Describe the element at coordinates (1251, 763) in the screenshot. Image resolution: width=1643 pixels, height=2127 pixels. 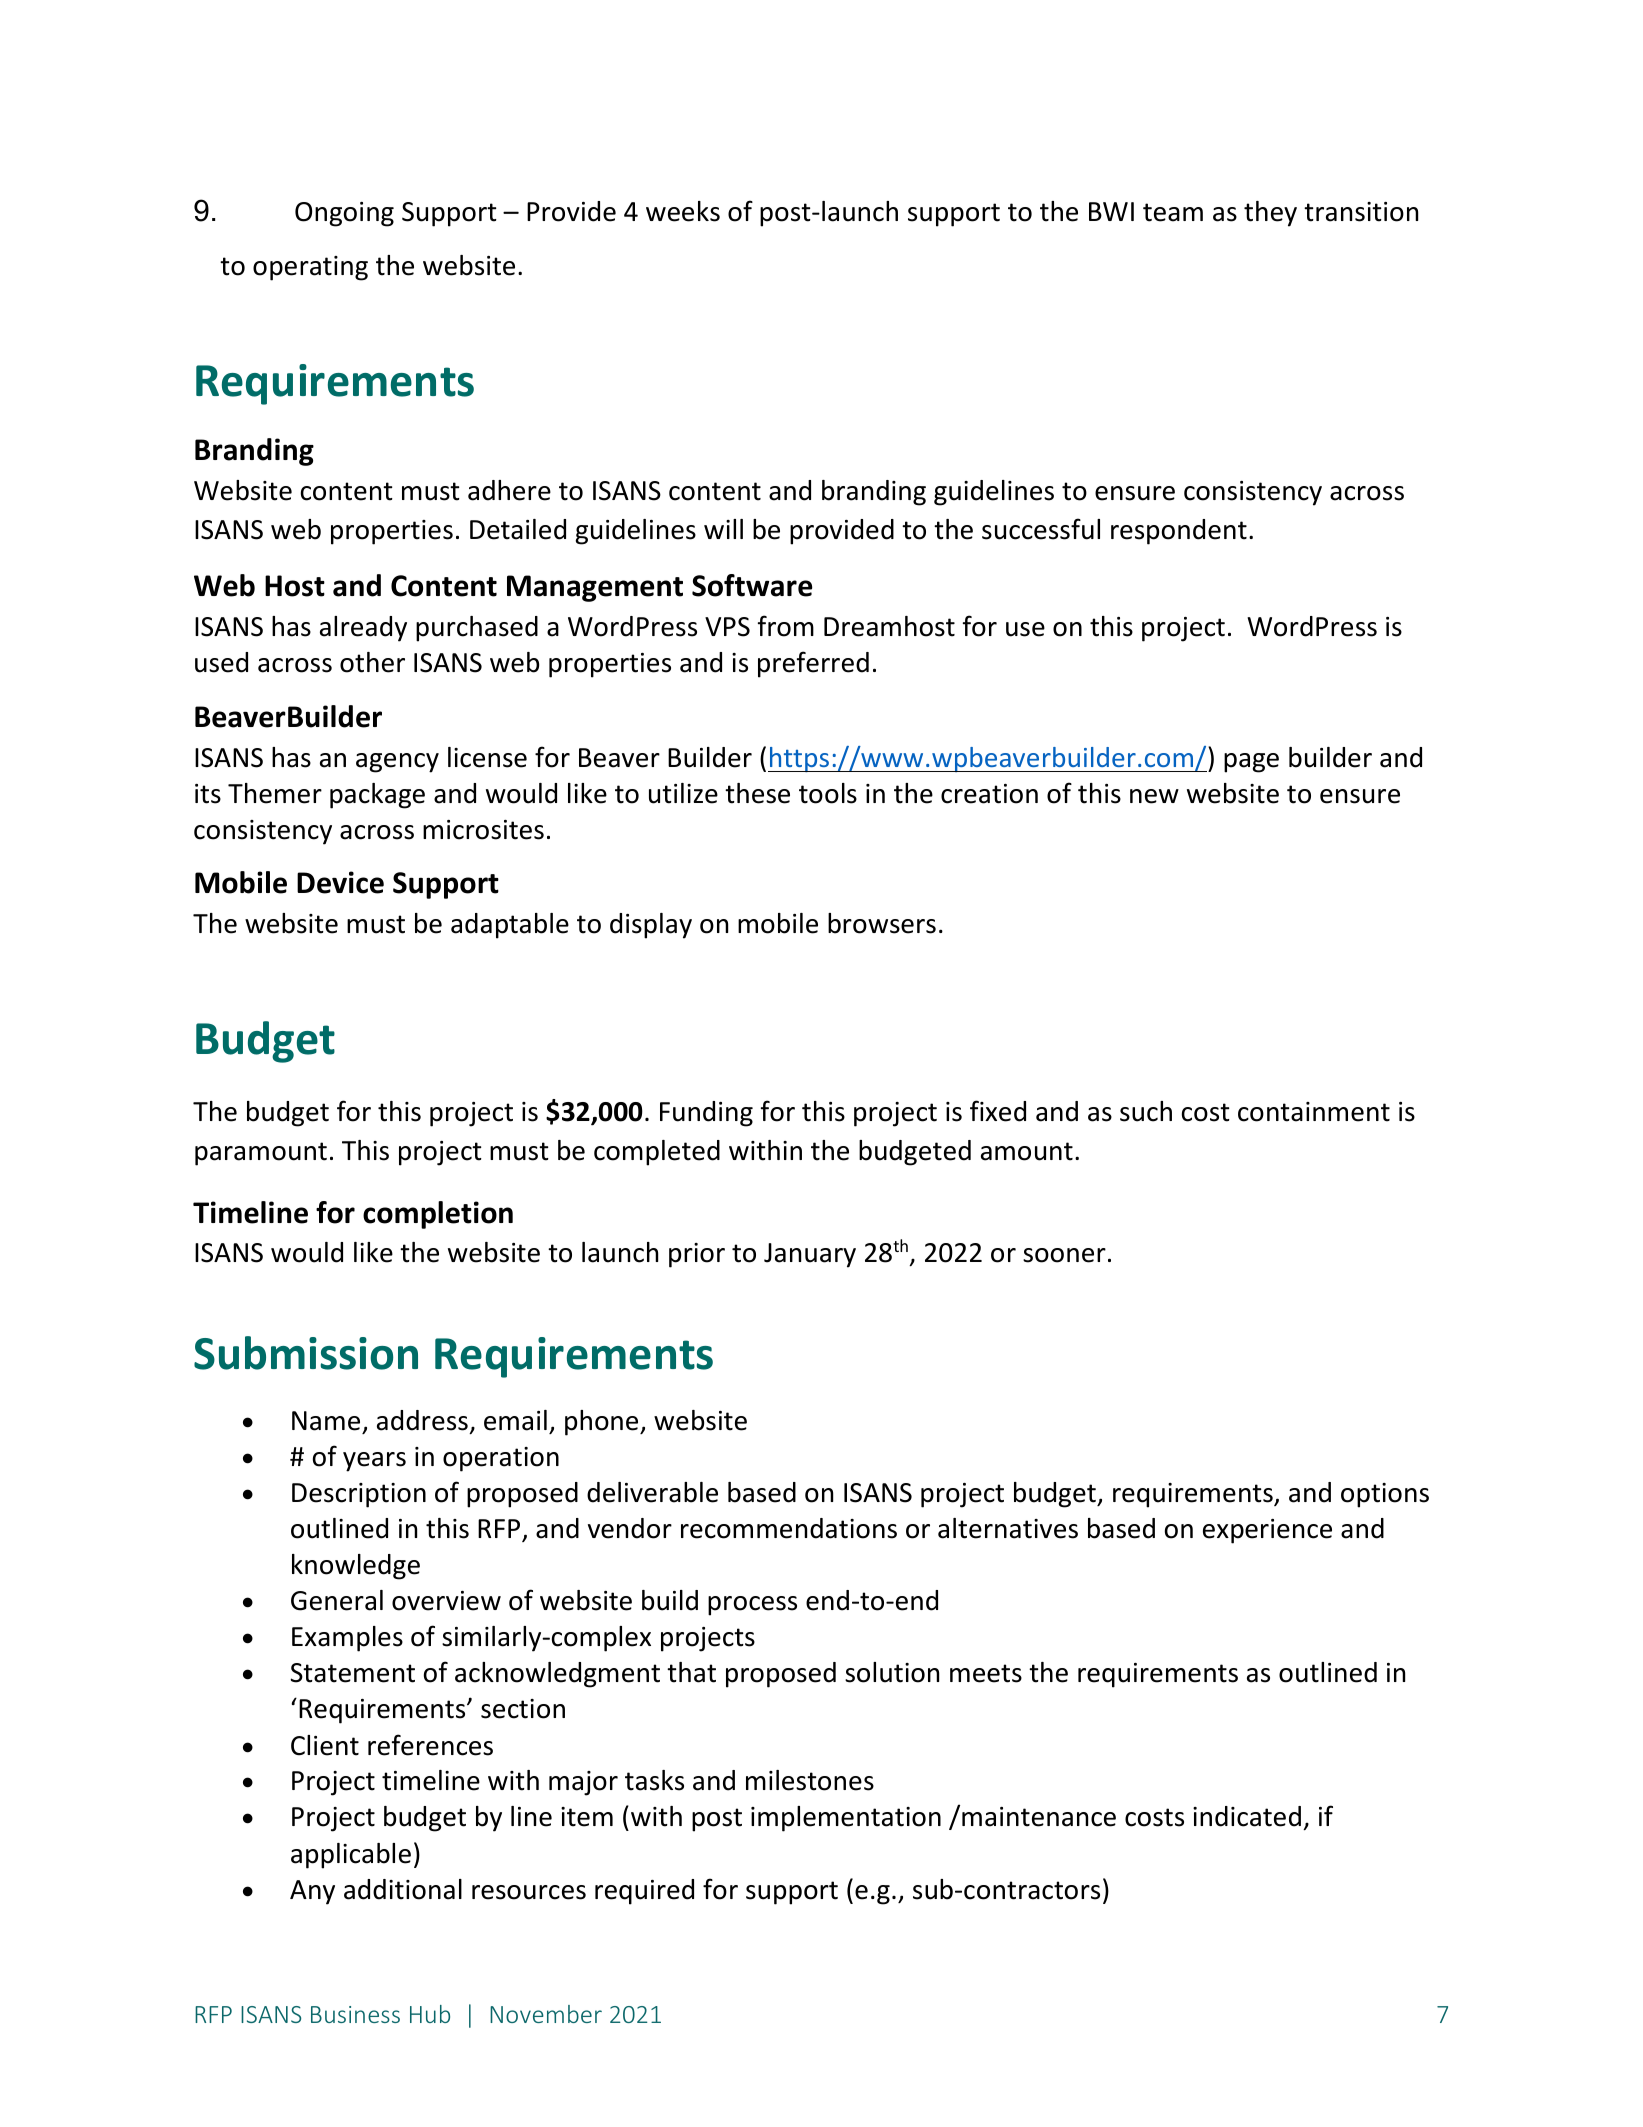
I see `page` at that location.
